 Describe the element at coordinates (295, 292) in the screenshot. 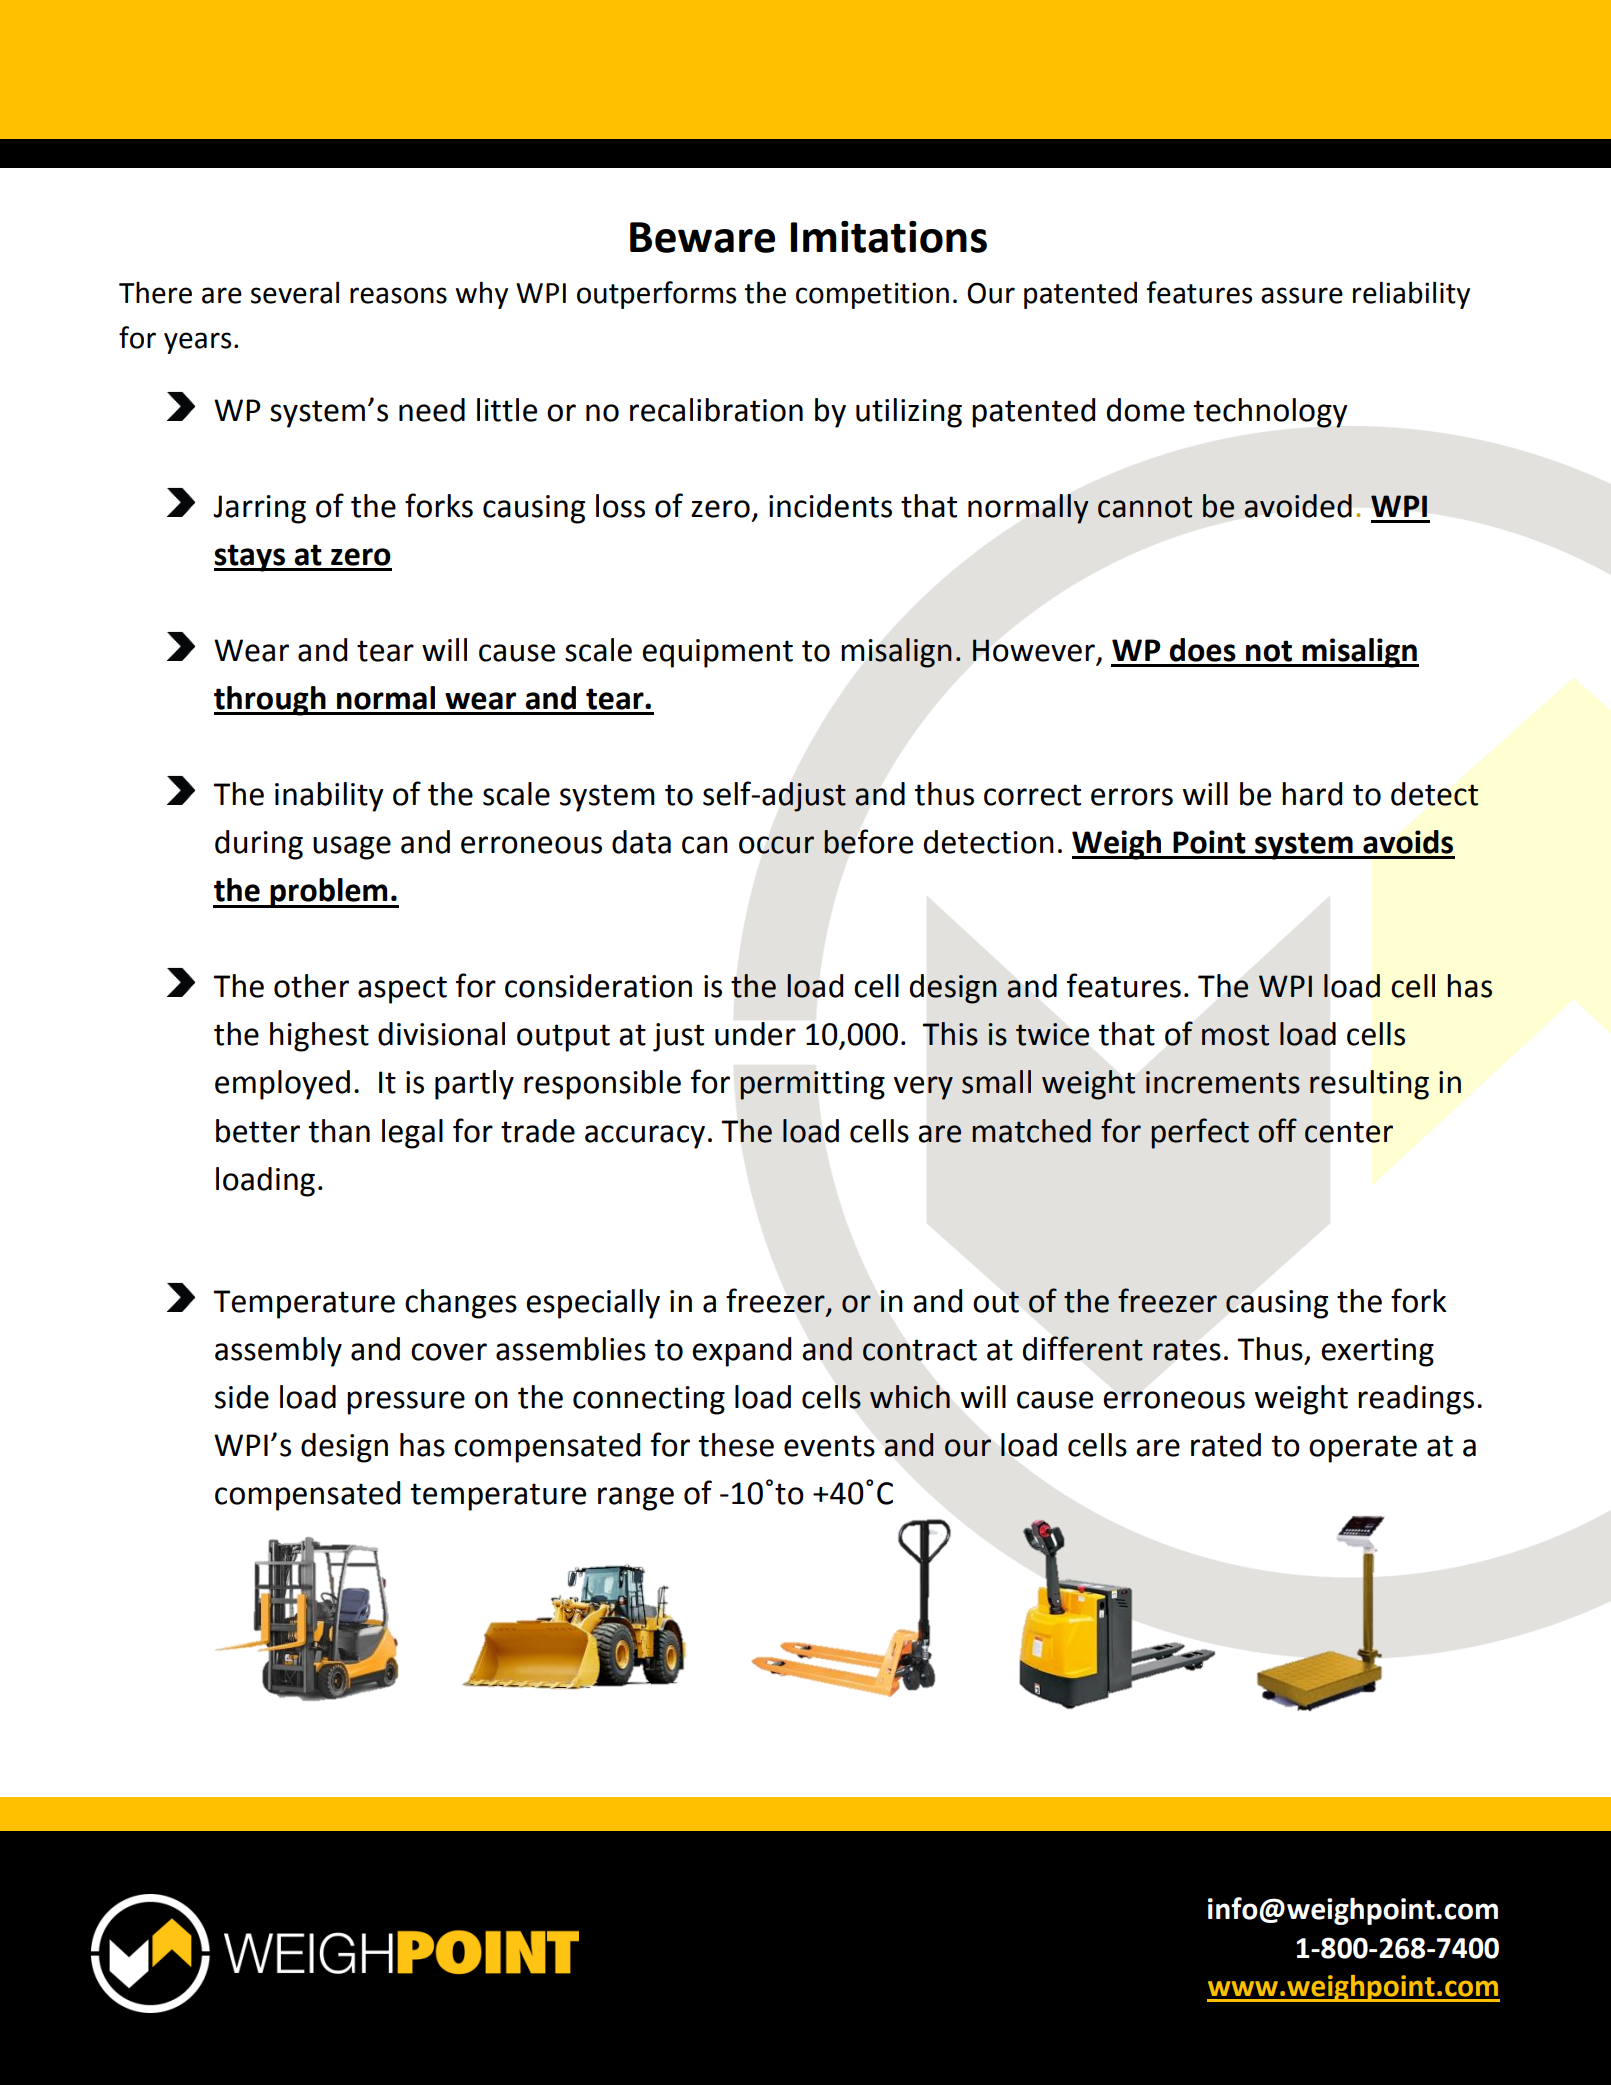

I see `several` at that location.
